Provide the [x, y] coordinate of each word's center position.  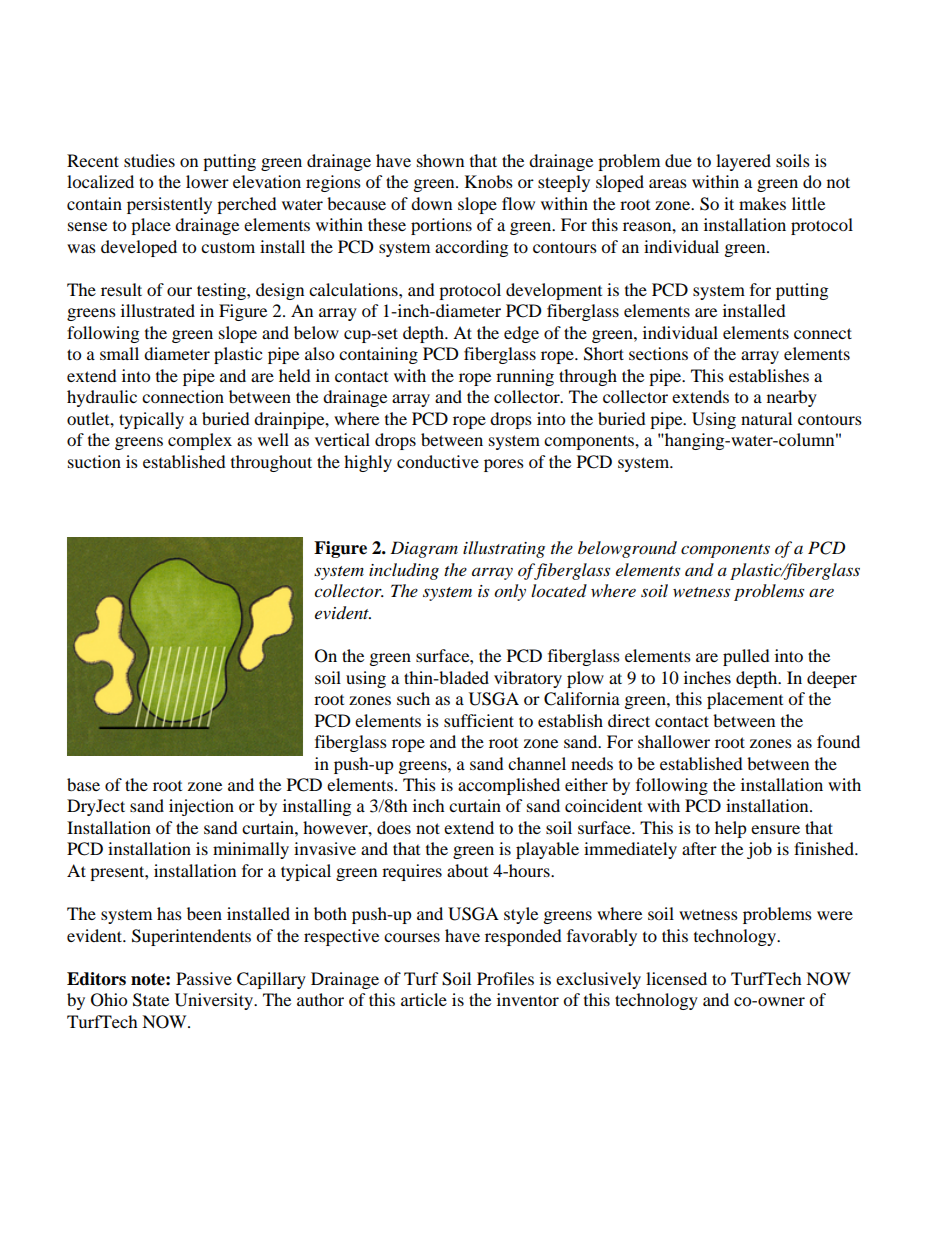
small [119, 353]
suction [94, 461]
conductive [438, 461]
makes [762, 203]
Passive [204, 978]
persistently [169, 205]
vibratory [528, 679]
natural [766, 418]
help [731, 829]
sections [658, 353]
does [394, 827]
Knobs [489, 181]
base [83, 784]
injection [201, 807]
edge [521, 334]
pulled [746, 657]
